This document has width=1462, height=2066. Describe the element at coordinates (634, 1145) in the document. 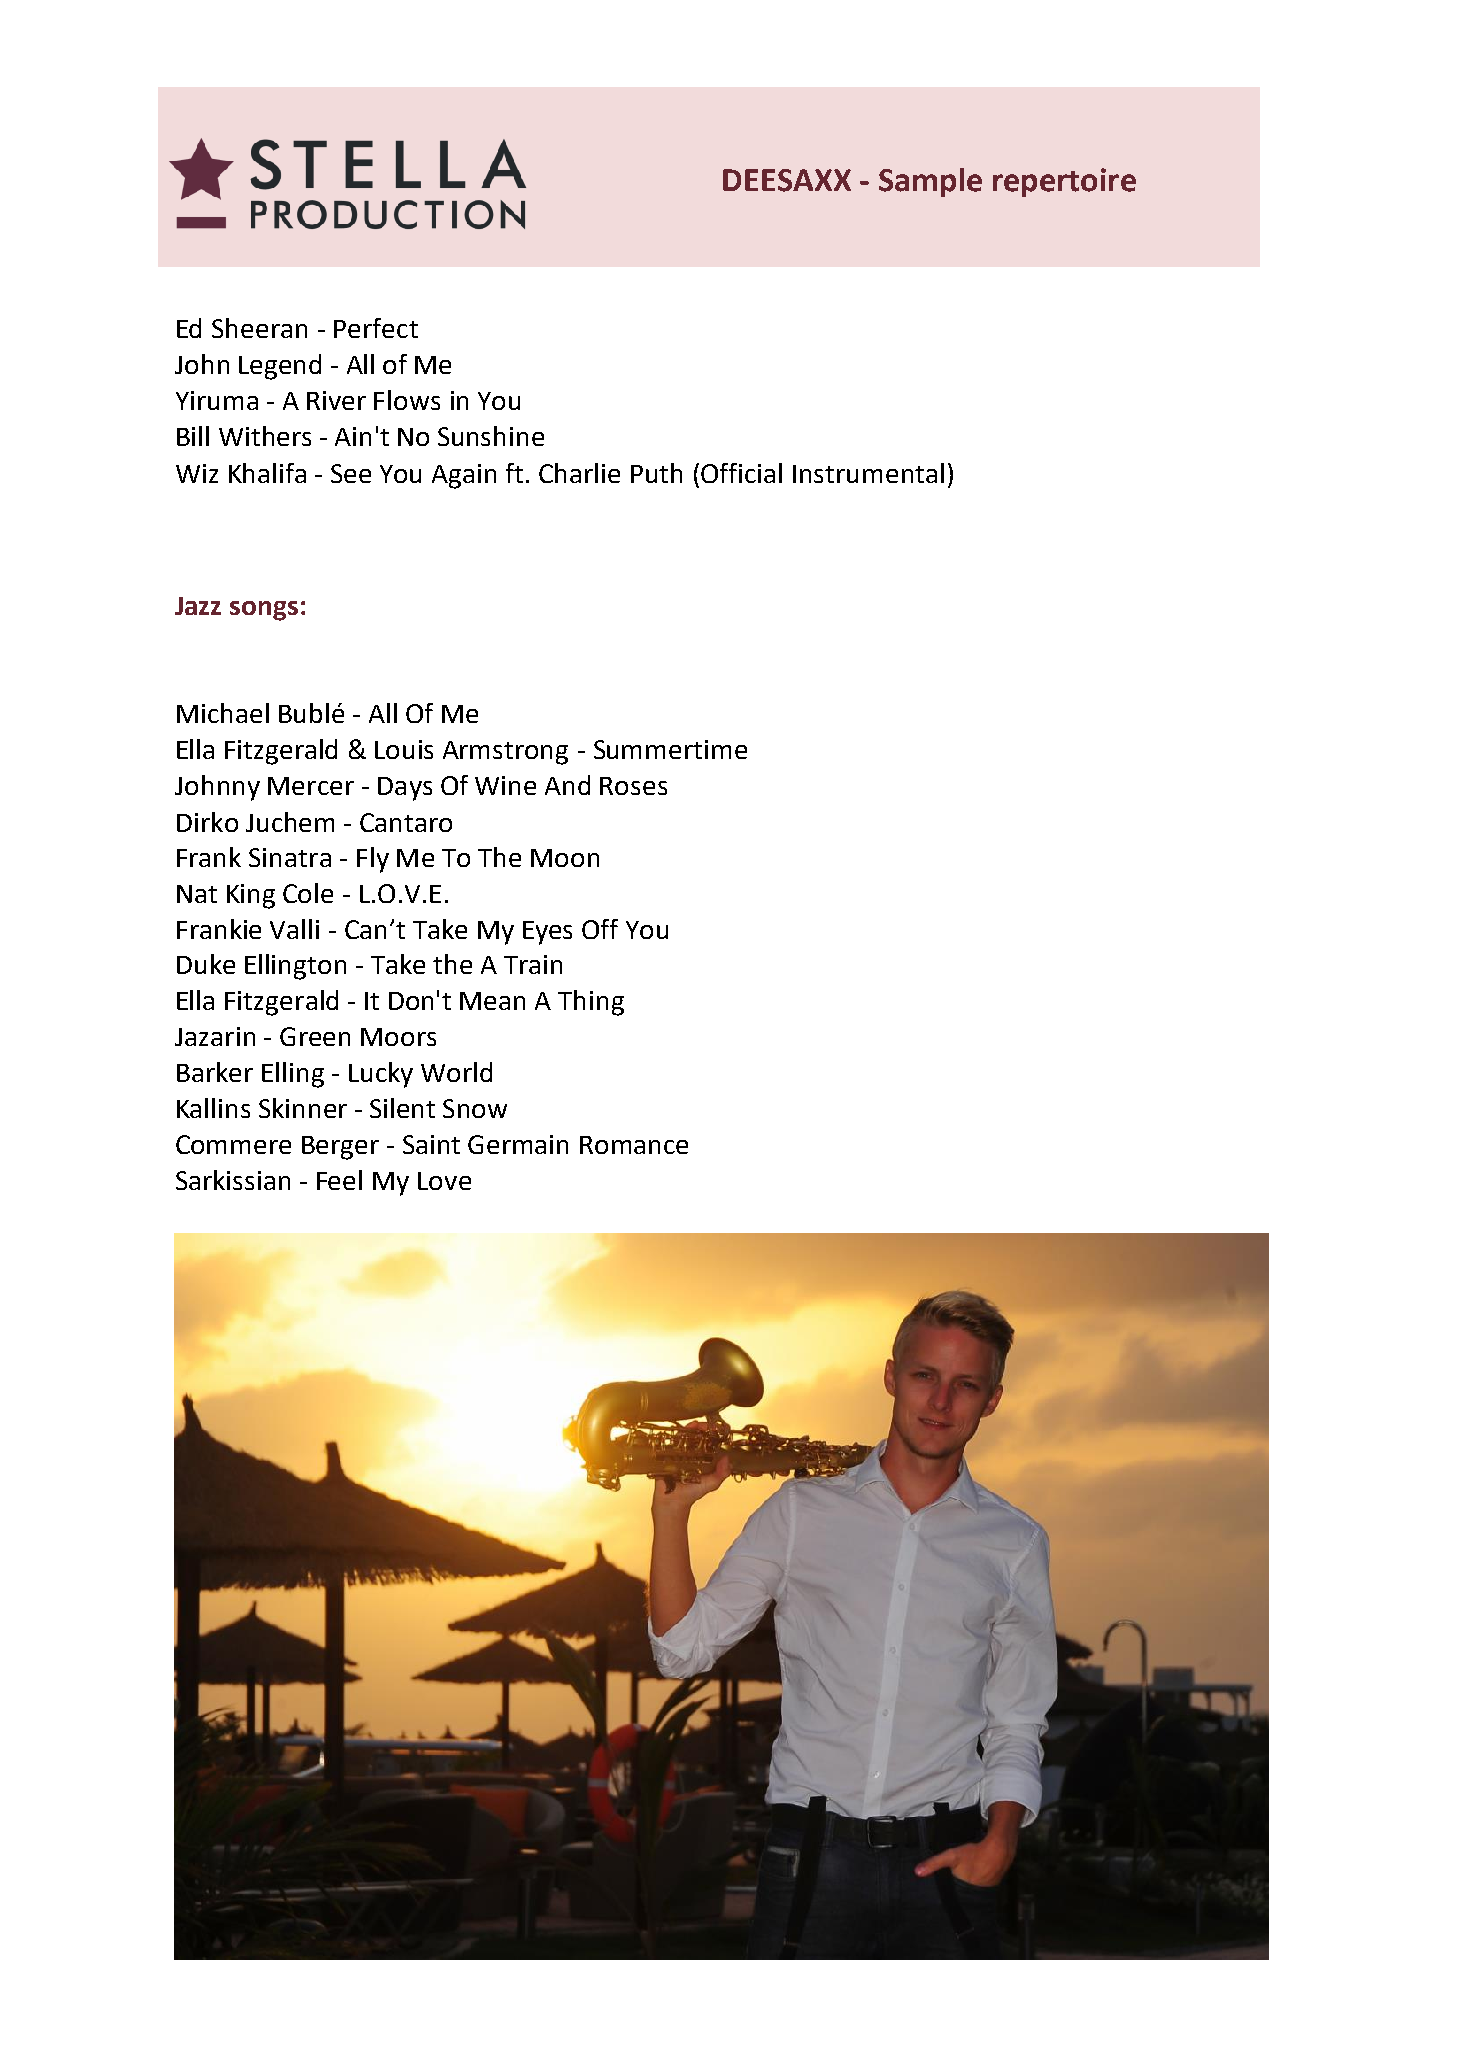

I see `Romance` at that location.
